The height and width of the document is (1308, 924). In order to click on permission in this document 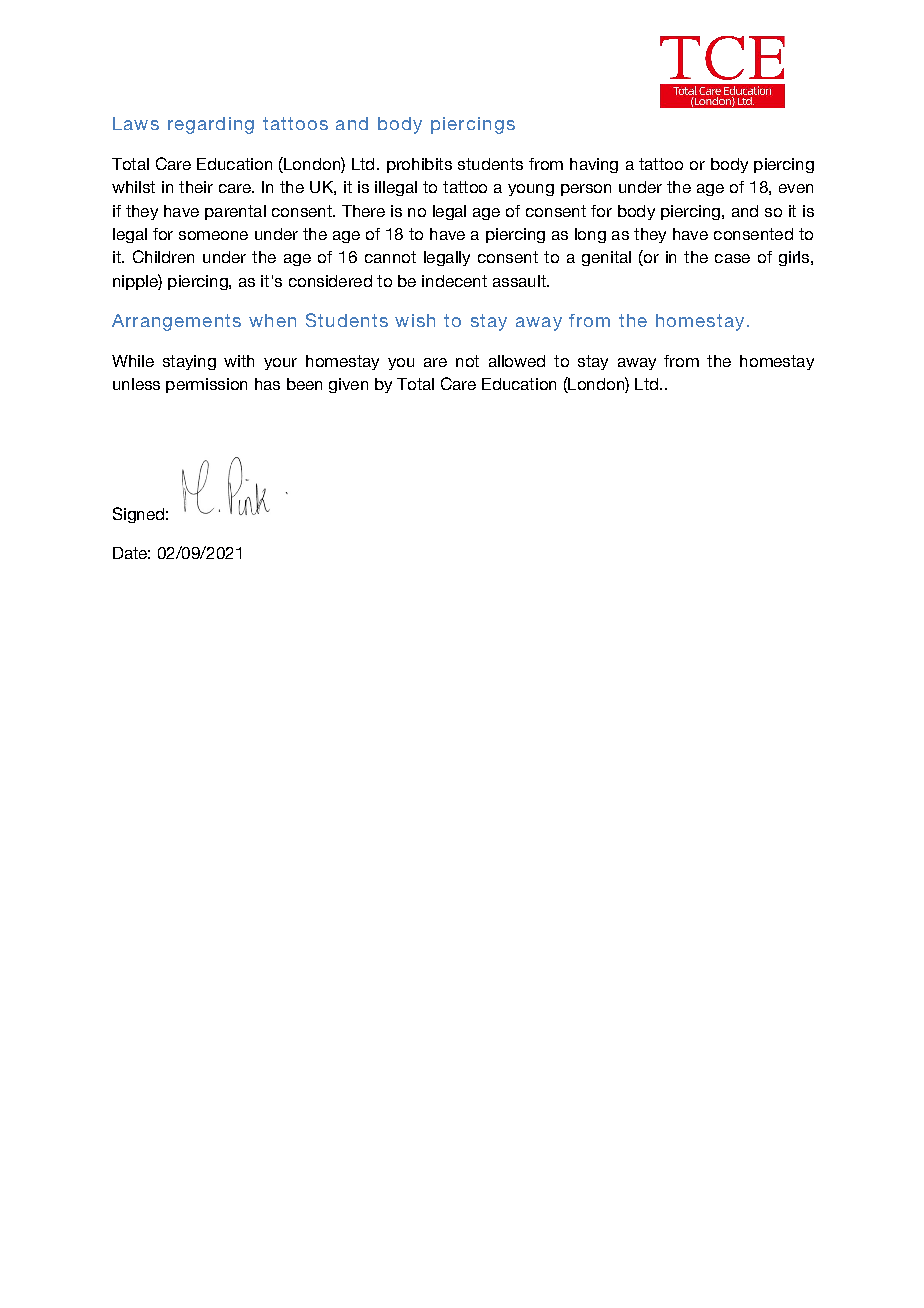, I will do `click(206, 385)`.
